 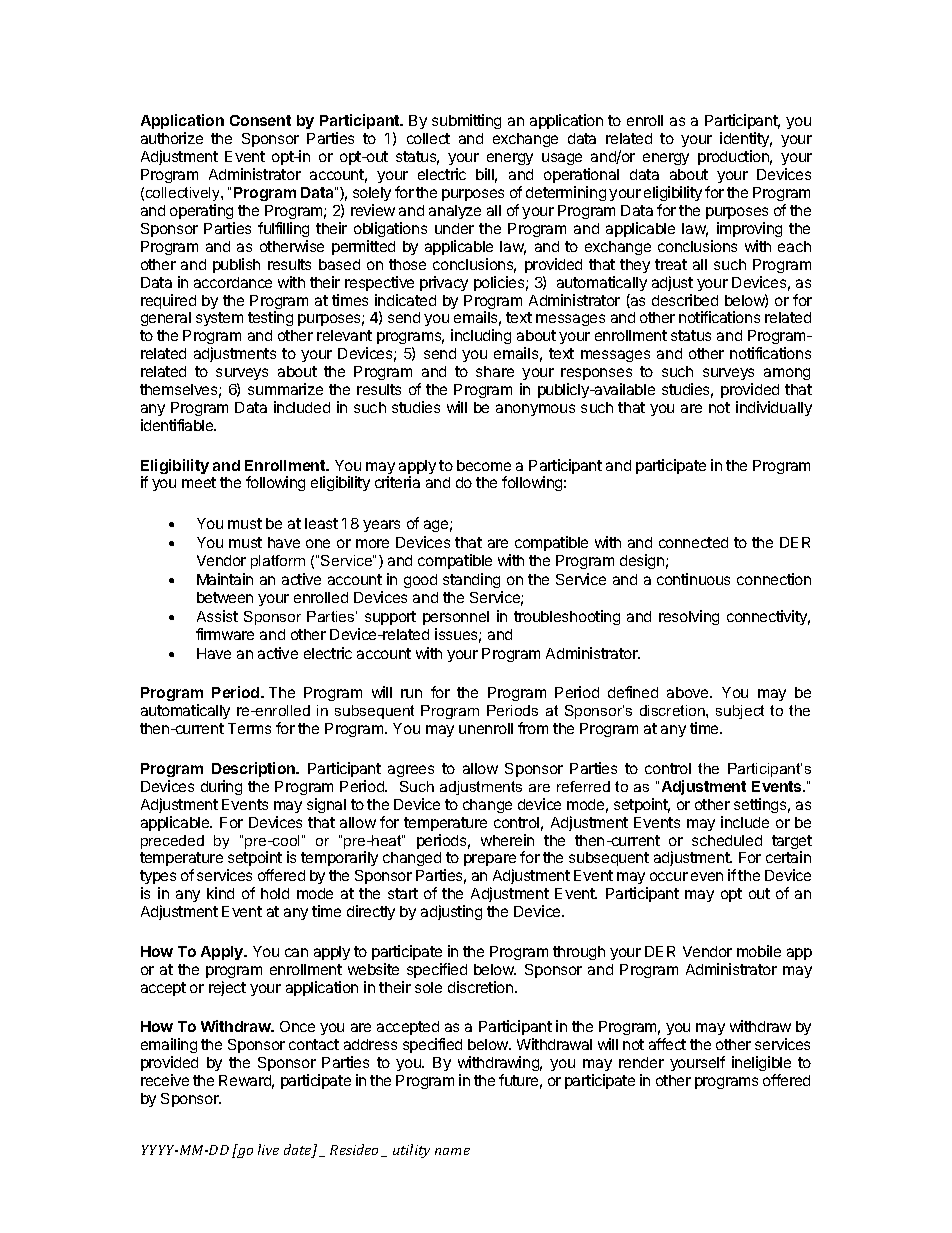 I want to click on wherein, so click(x=507, y=840).
